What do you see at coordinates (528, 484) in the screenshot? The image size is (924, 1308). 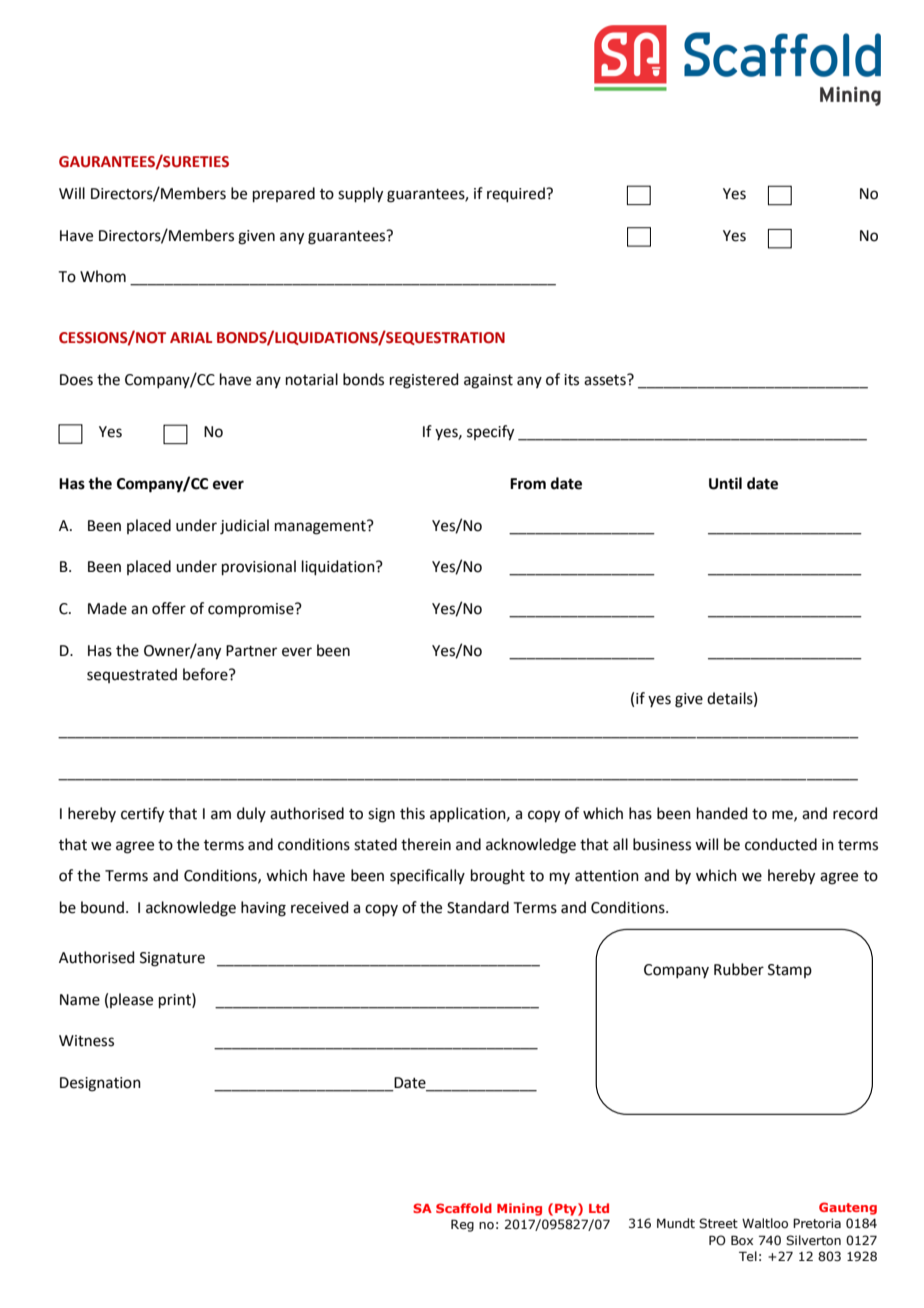 I see `From` at bounding box center [528, 484].
